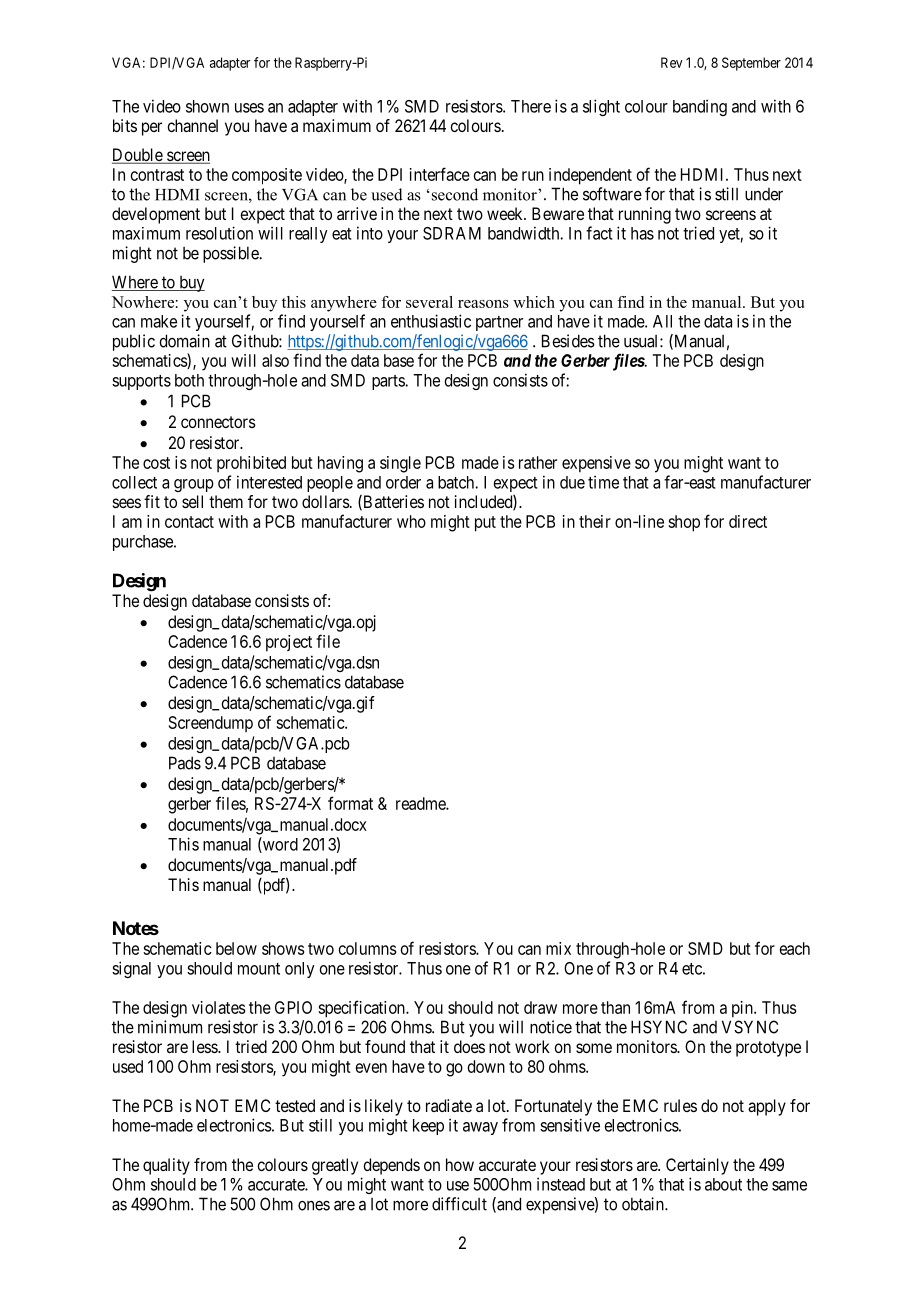 The image size is (924, 1308). I want to click on project, so click(289, 643).
